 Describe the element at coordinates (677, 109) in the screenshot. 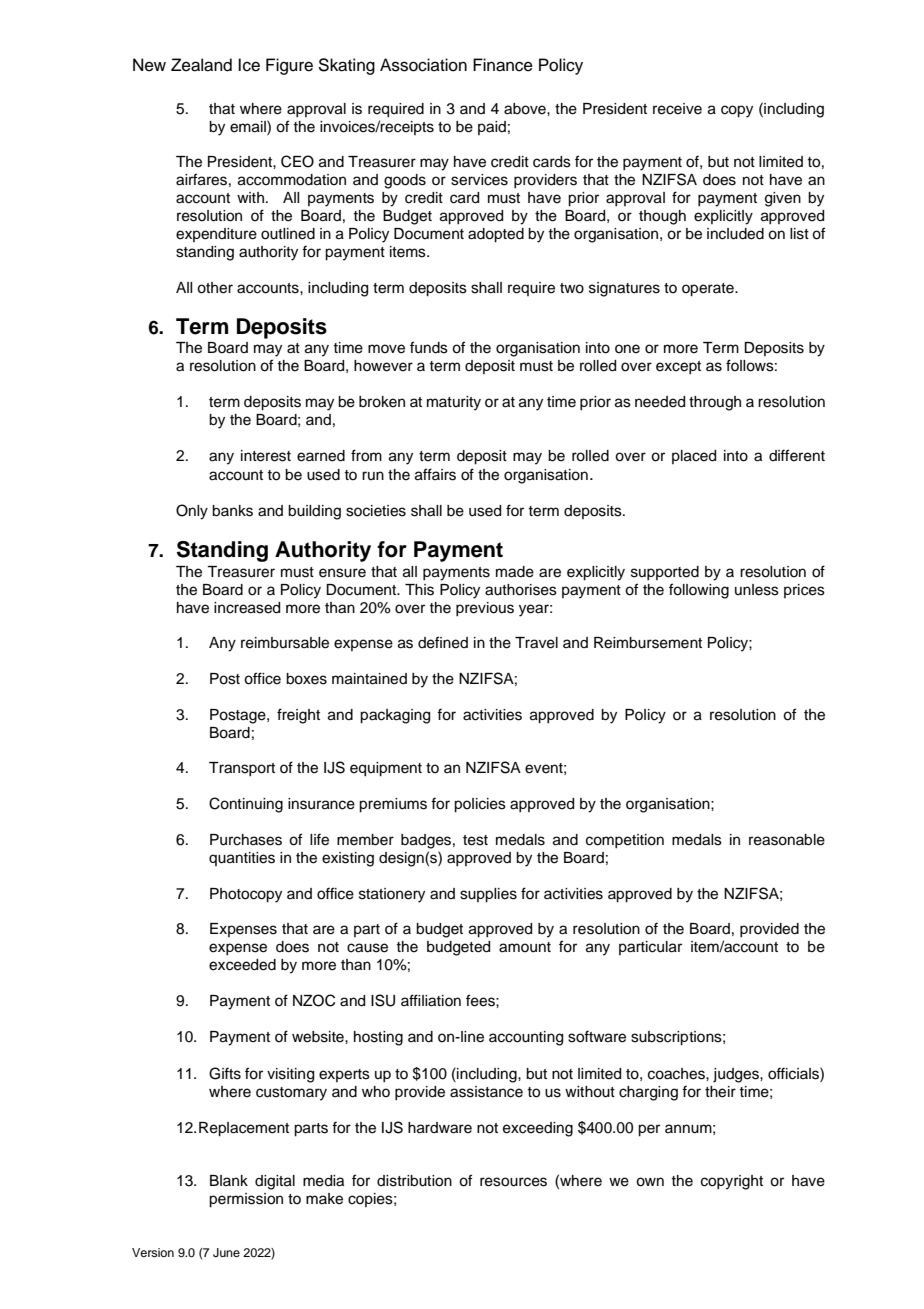

I see `receive` at that location.
